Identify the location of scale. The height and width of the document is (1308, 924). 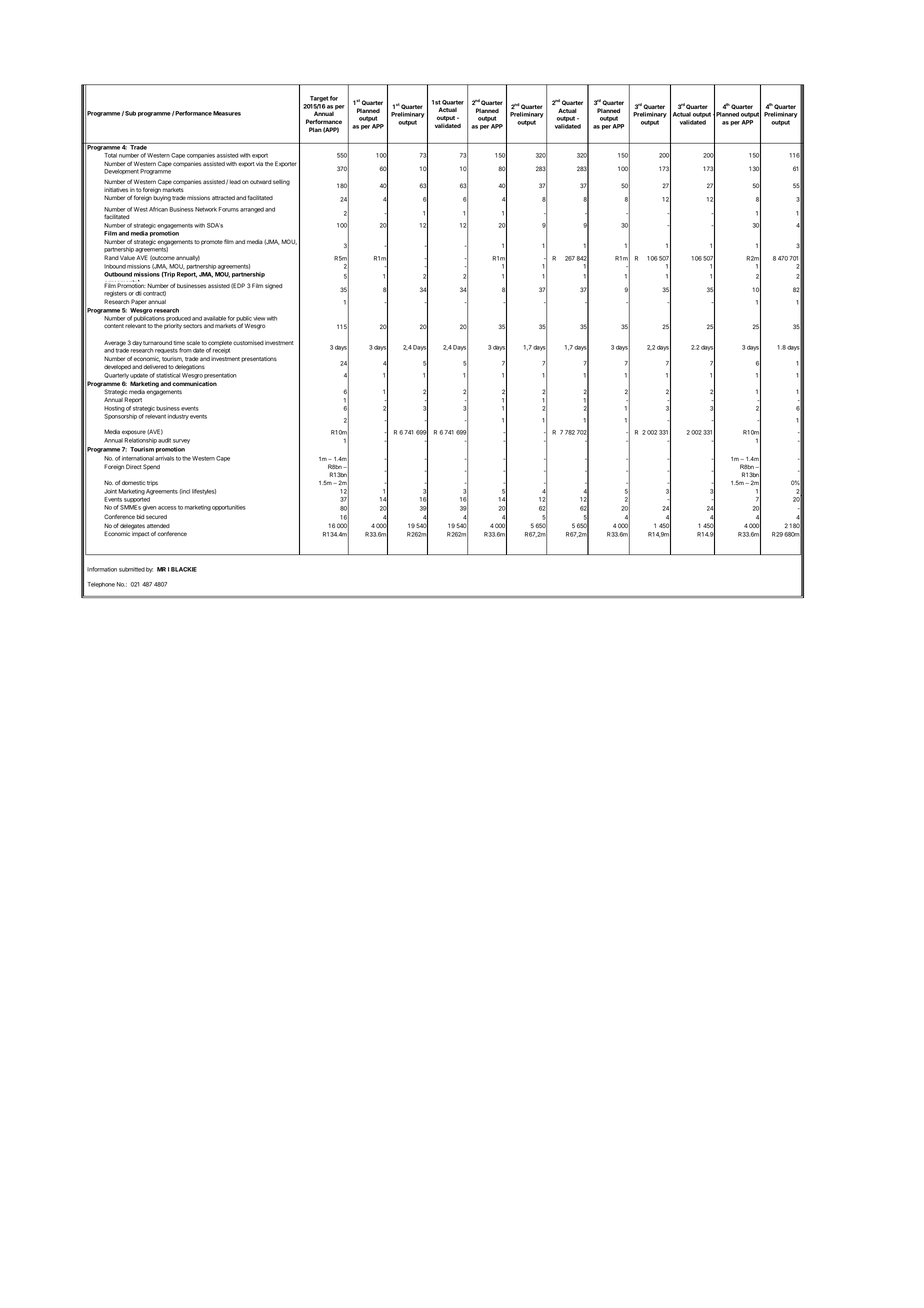
(193, 343).
